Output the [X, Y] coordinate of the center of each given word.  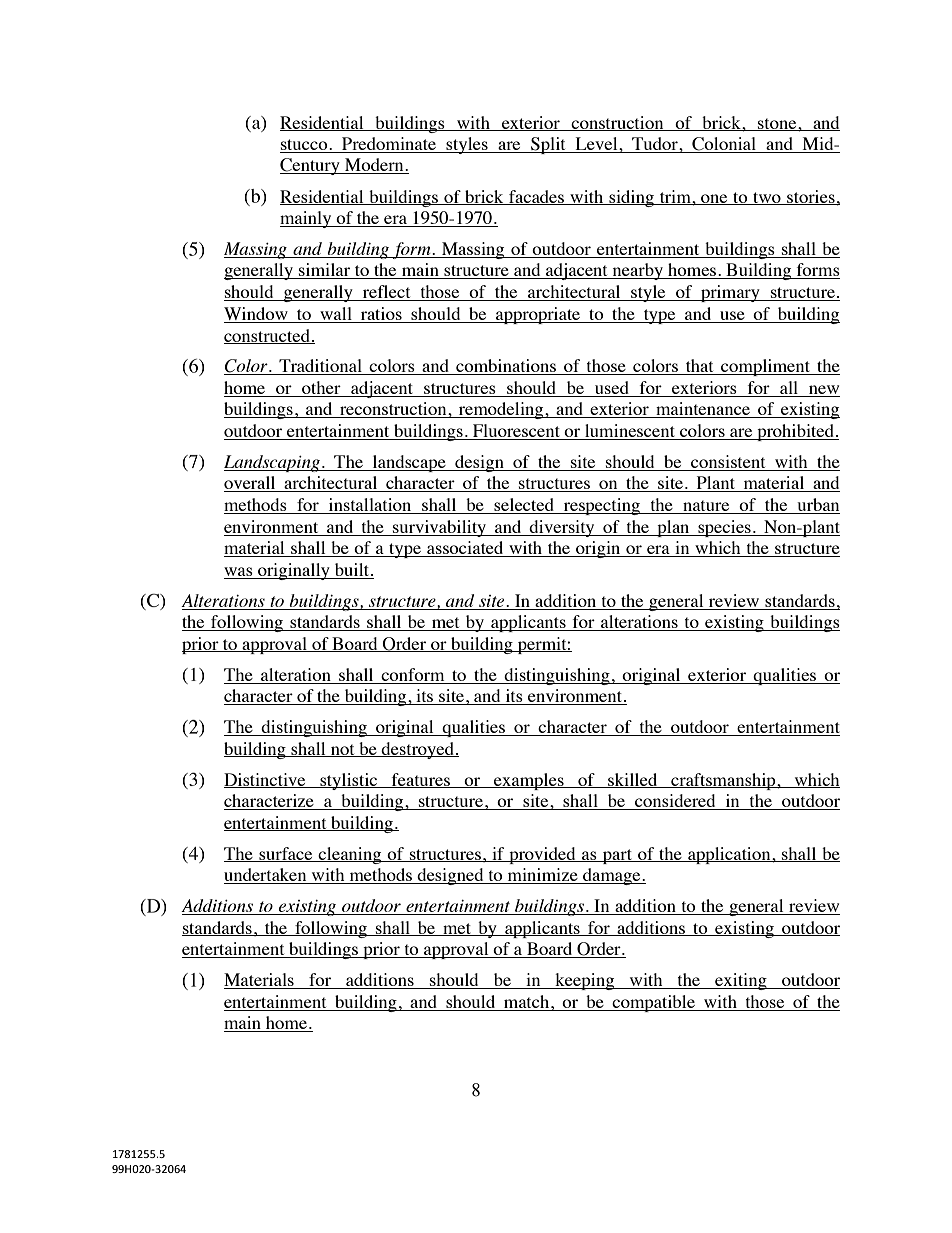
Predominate [389, 145]
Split [548, 145]
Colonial [724, 145]
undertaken [266, 876]
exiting [741, 981]
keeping [585, 981]
